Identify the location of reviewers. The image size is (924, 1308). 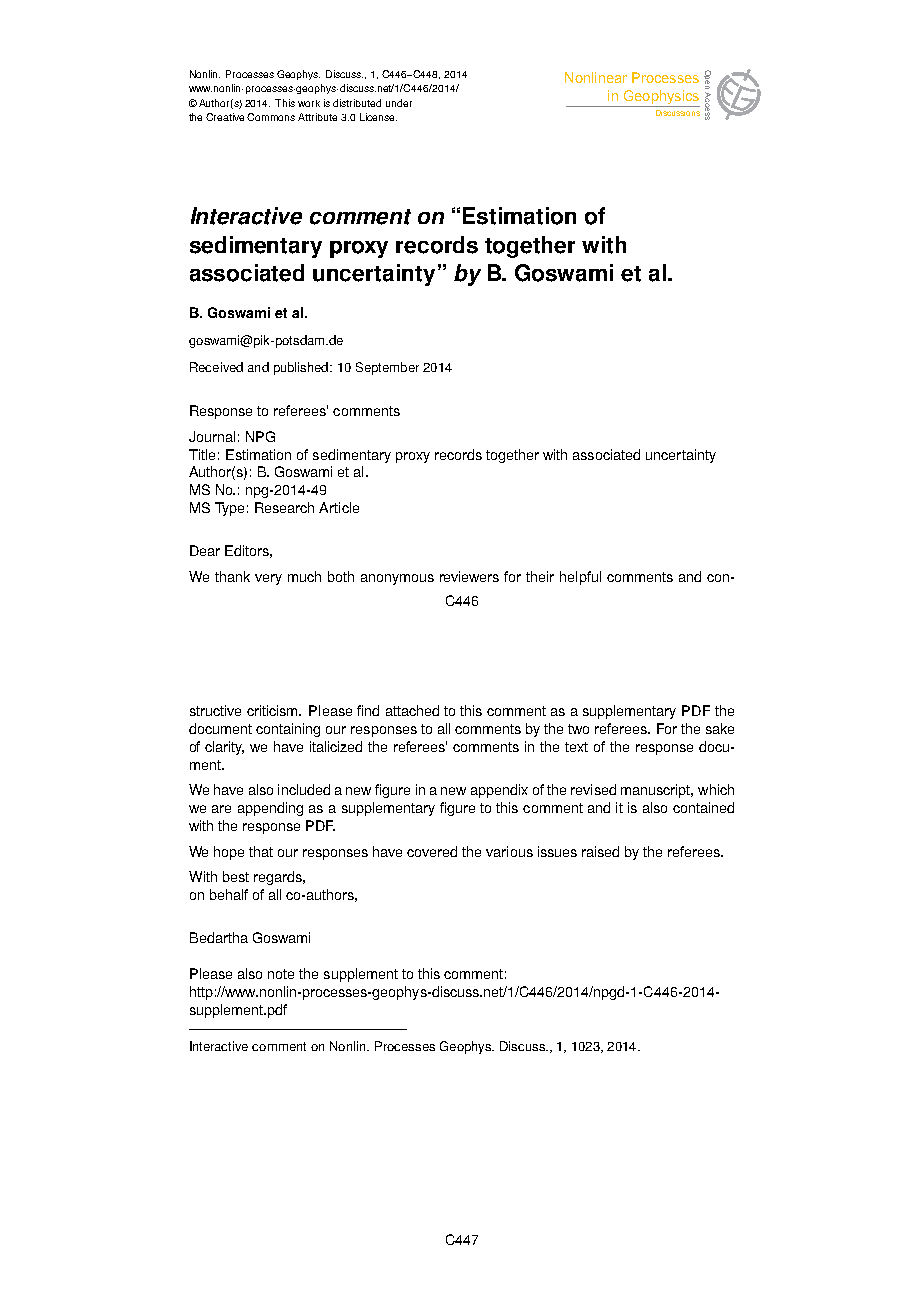
(469, 576).
